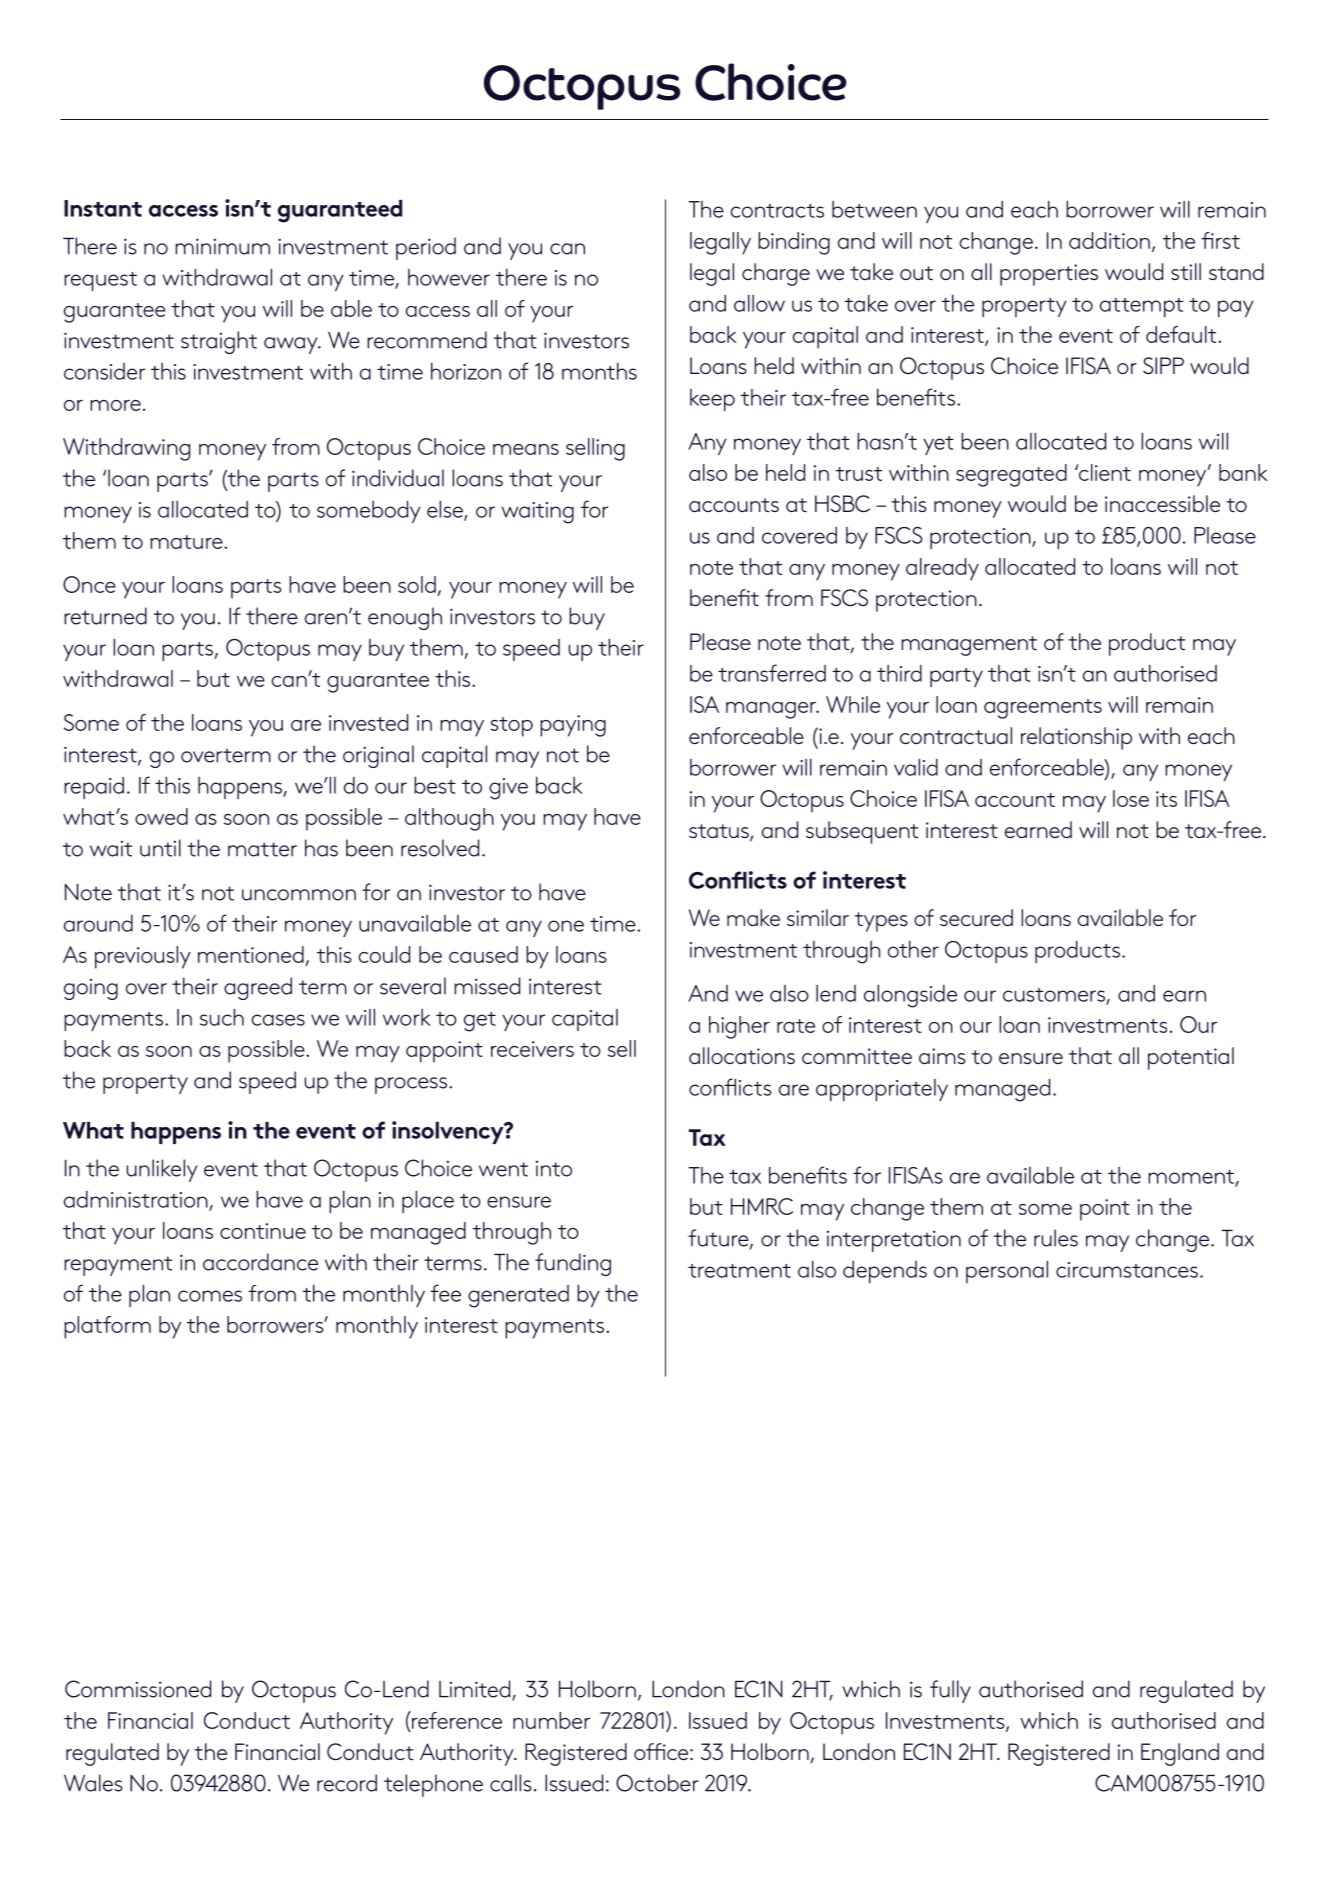 The width and height of the screenshot is (1332, 1884). I want to click on Commissioned, so click(138, 1689).
